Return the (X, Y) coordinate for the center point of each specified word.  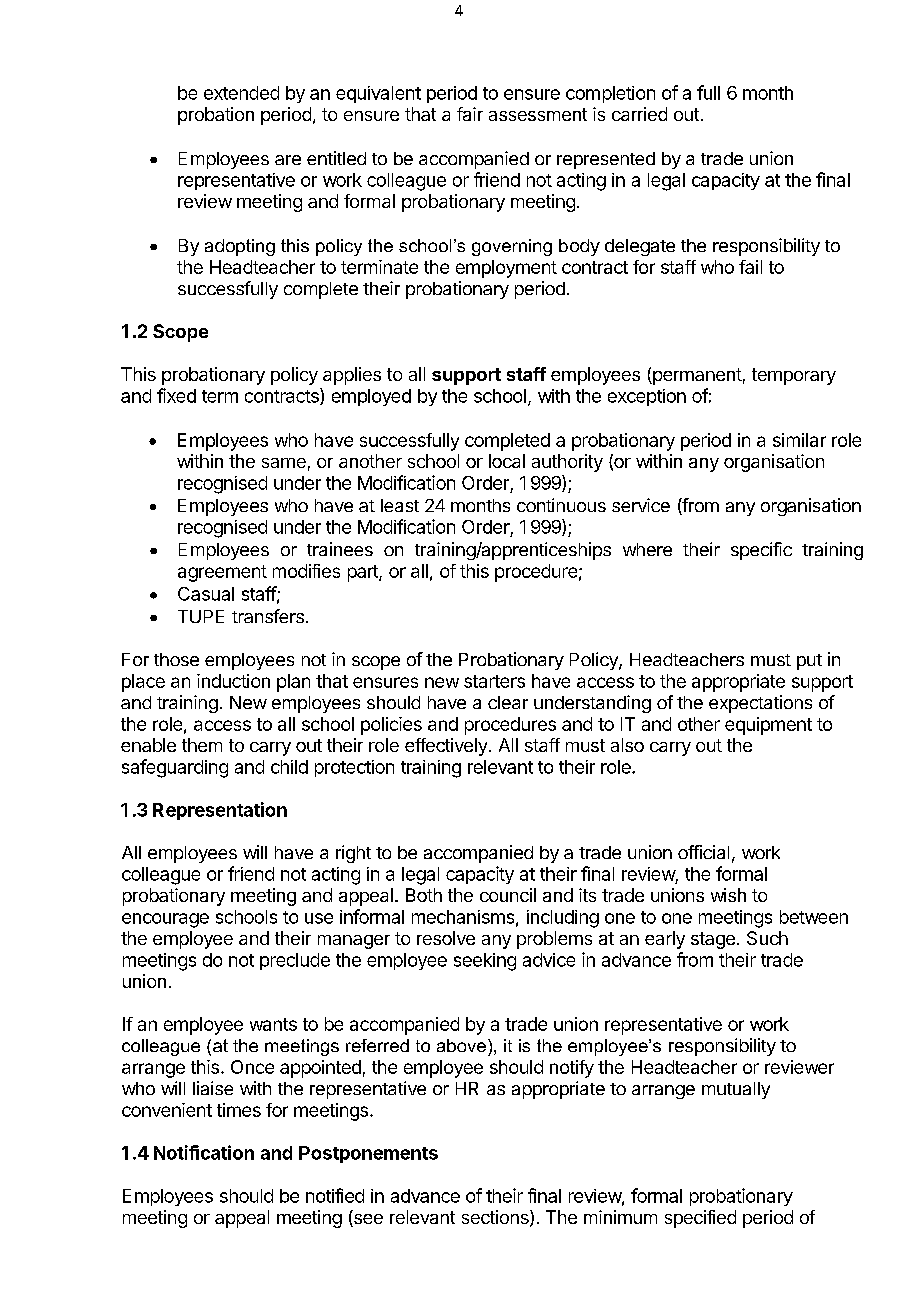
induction (233, 681)
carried (639, 114)
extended (241, 93)
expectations (760, 704)
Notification (204, 1152)
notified (335, 1195)
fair (470, 114)
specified (700, 1219)
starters (494, 681)
